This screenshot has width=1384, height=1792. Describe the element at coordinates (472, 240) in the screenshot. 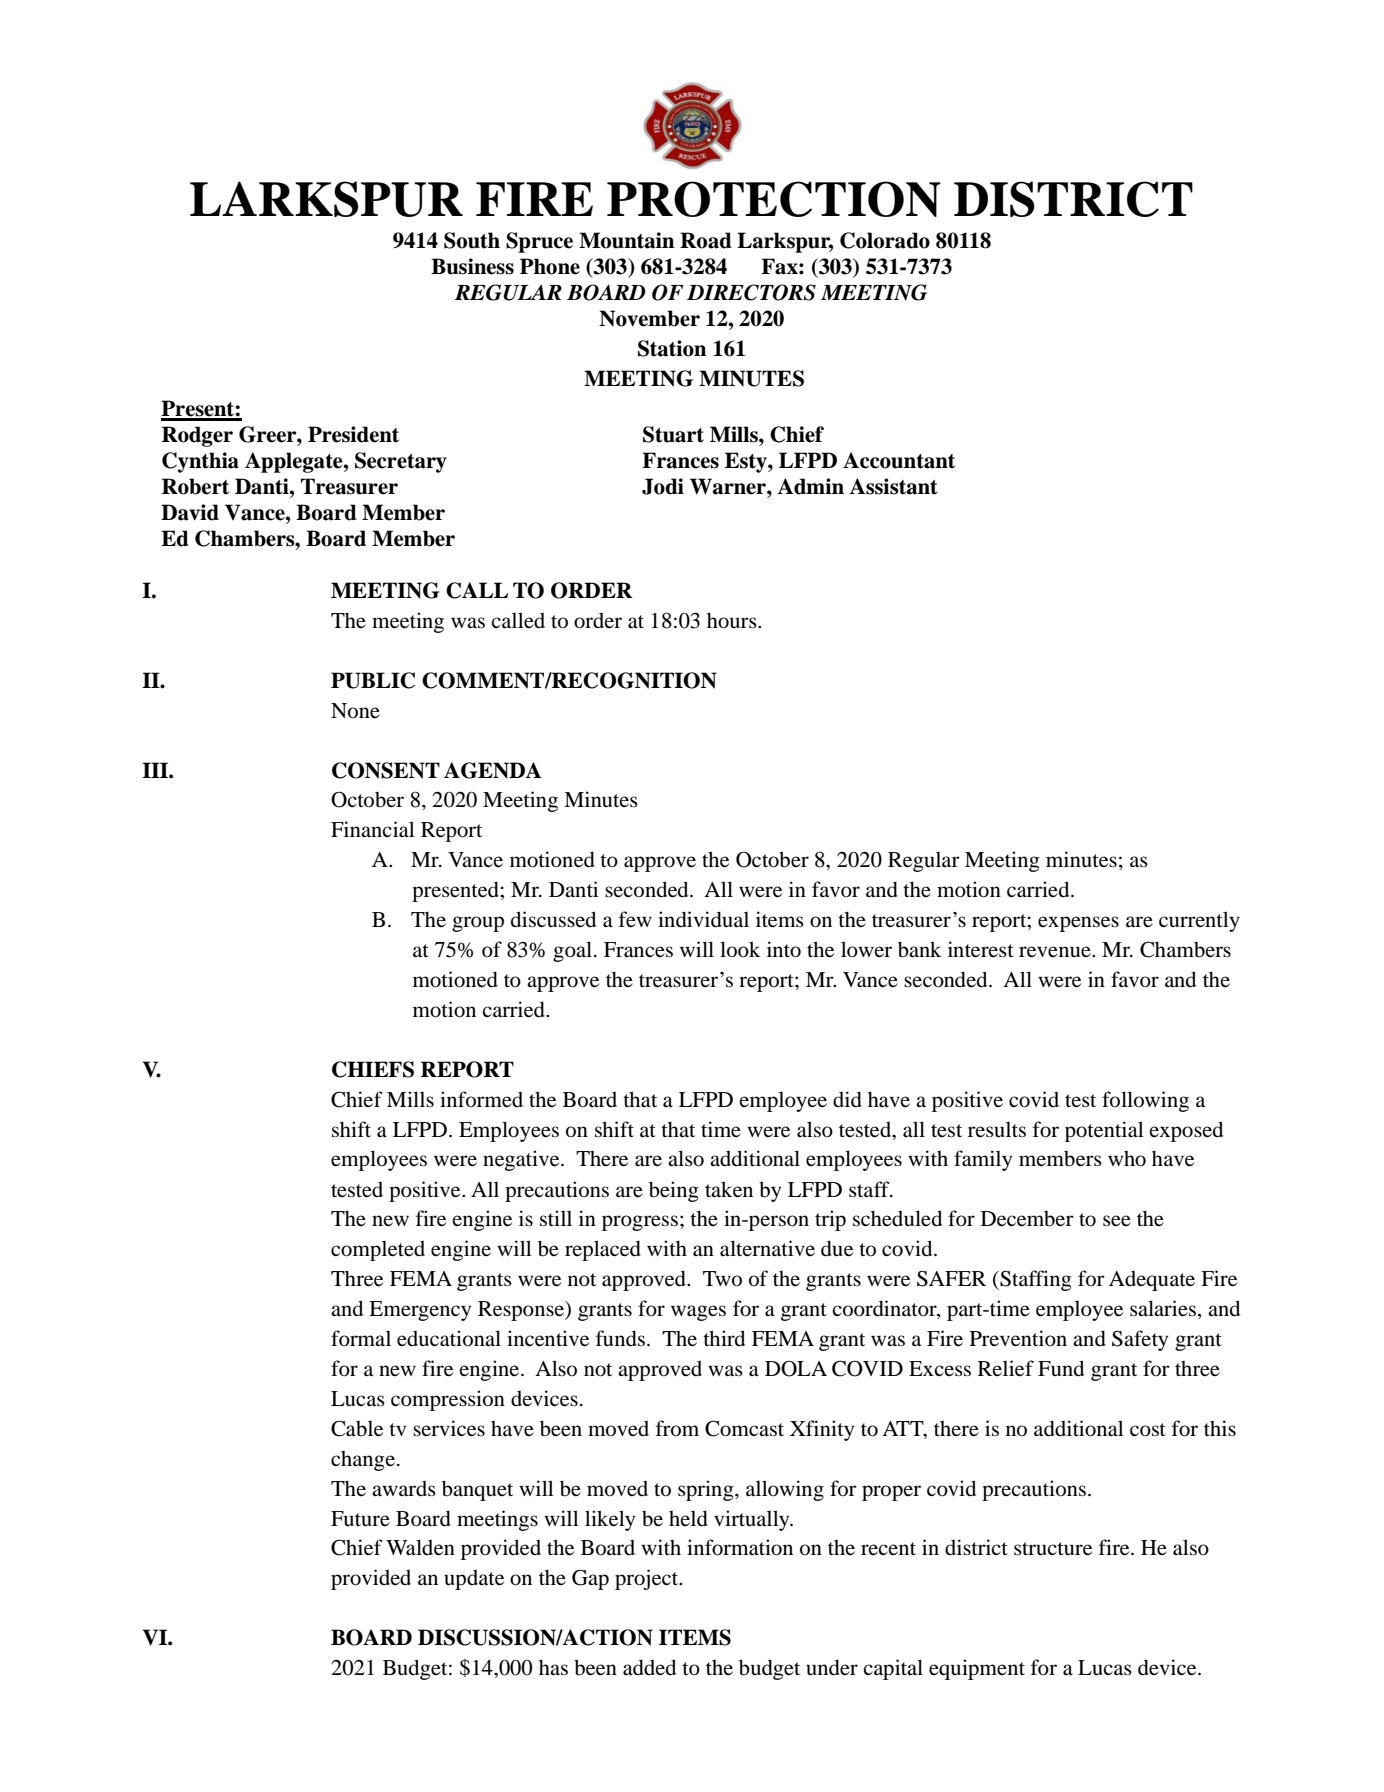

I see `South` at that location.
